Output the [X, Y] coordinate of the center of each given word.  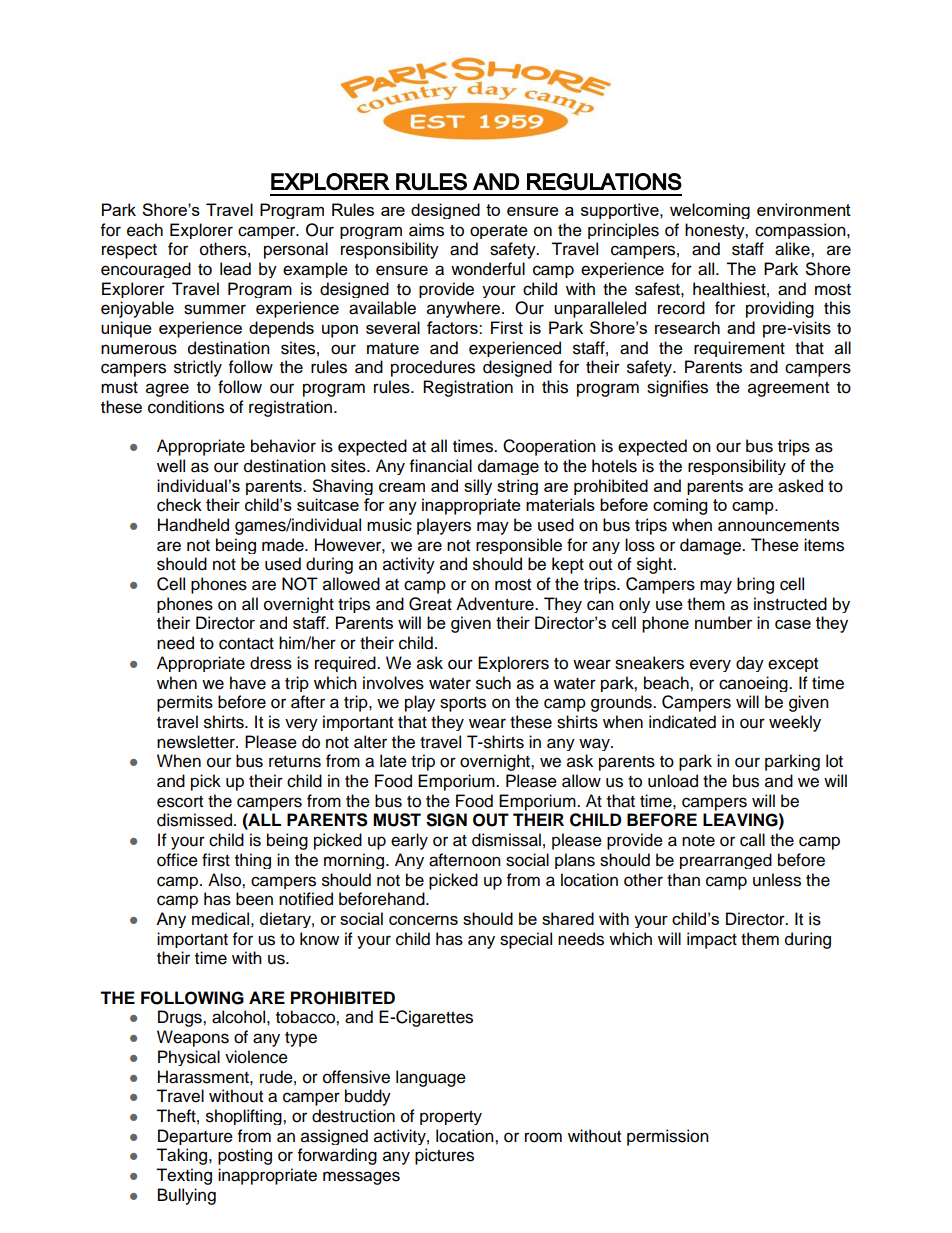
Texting [184, 1176]
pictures [444, 1156]
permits [185, 703]
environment [804, 209]
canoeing [754, 684]
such [493, 683]
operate [499, 232]
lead [235, 269]
